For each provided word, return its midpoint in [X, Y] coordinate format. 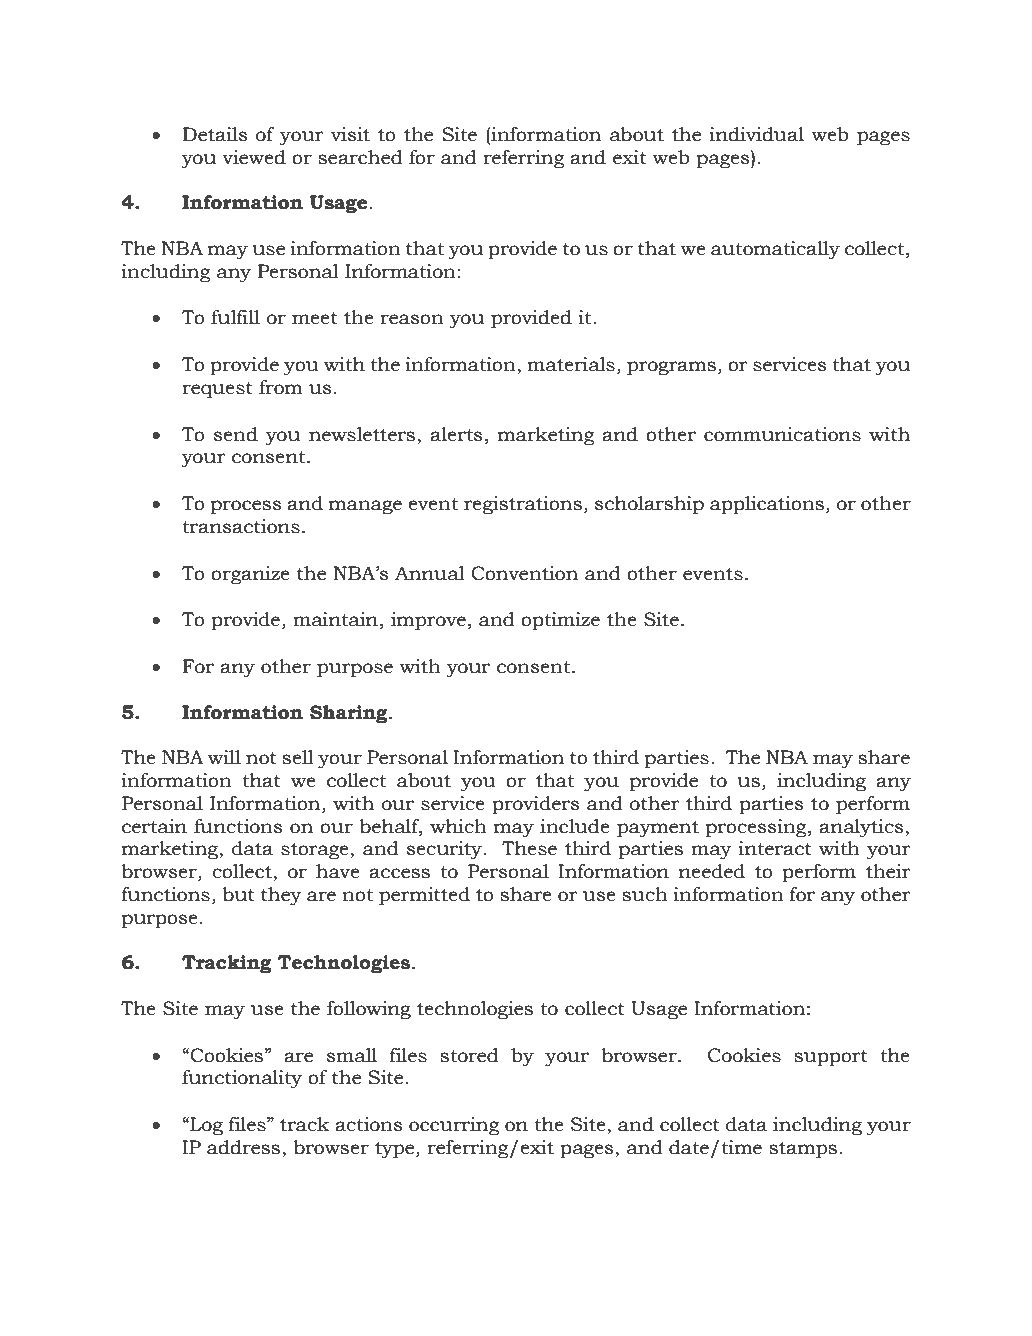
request [217, 390]
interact [775, 848]
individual [757, 134]
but [238, 894]
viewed [254, 157]
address [245, 1148]
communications [782, 434]
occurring [454, 1126]
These [529, 848]
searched [360, 157]
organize [250, 575]
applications [767, 505]
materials [571, 364]
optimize [560, 621]
